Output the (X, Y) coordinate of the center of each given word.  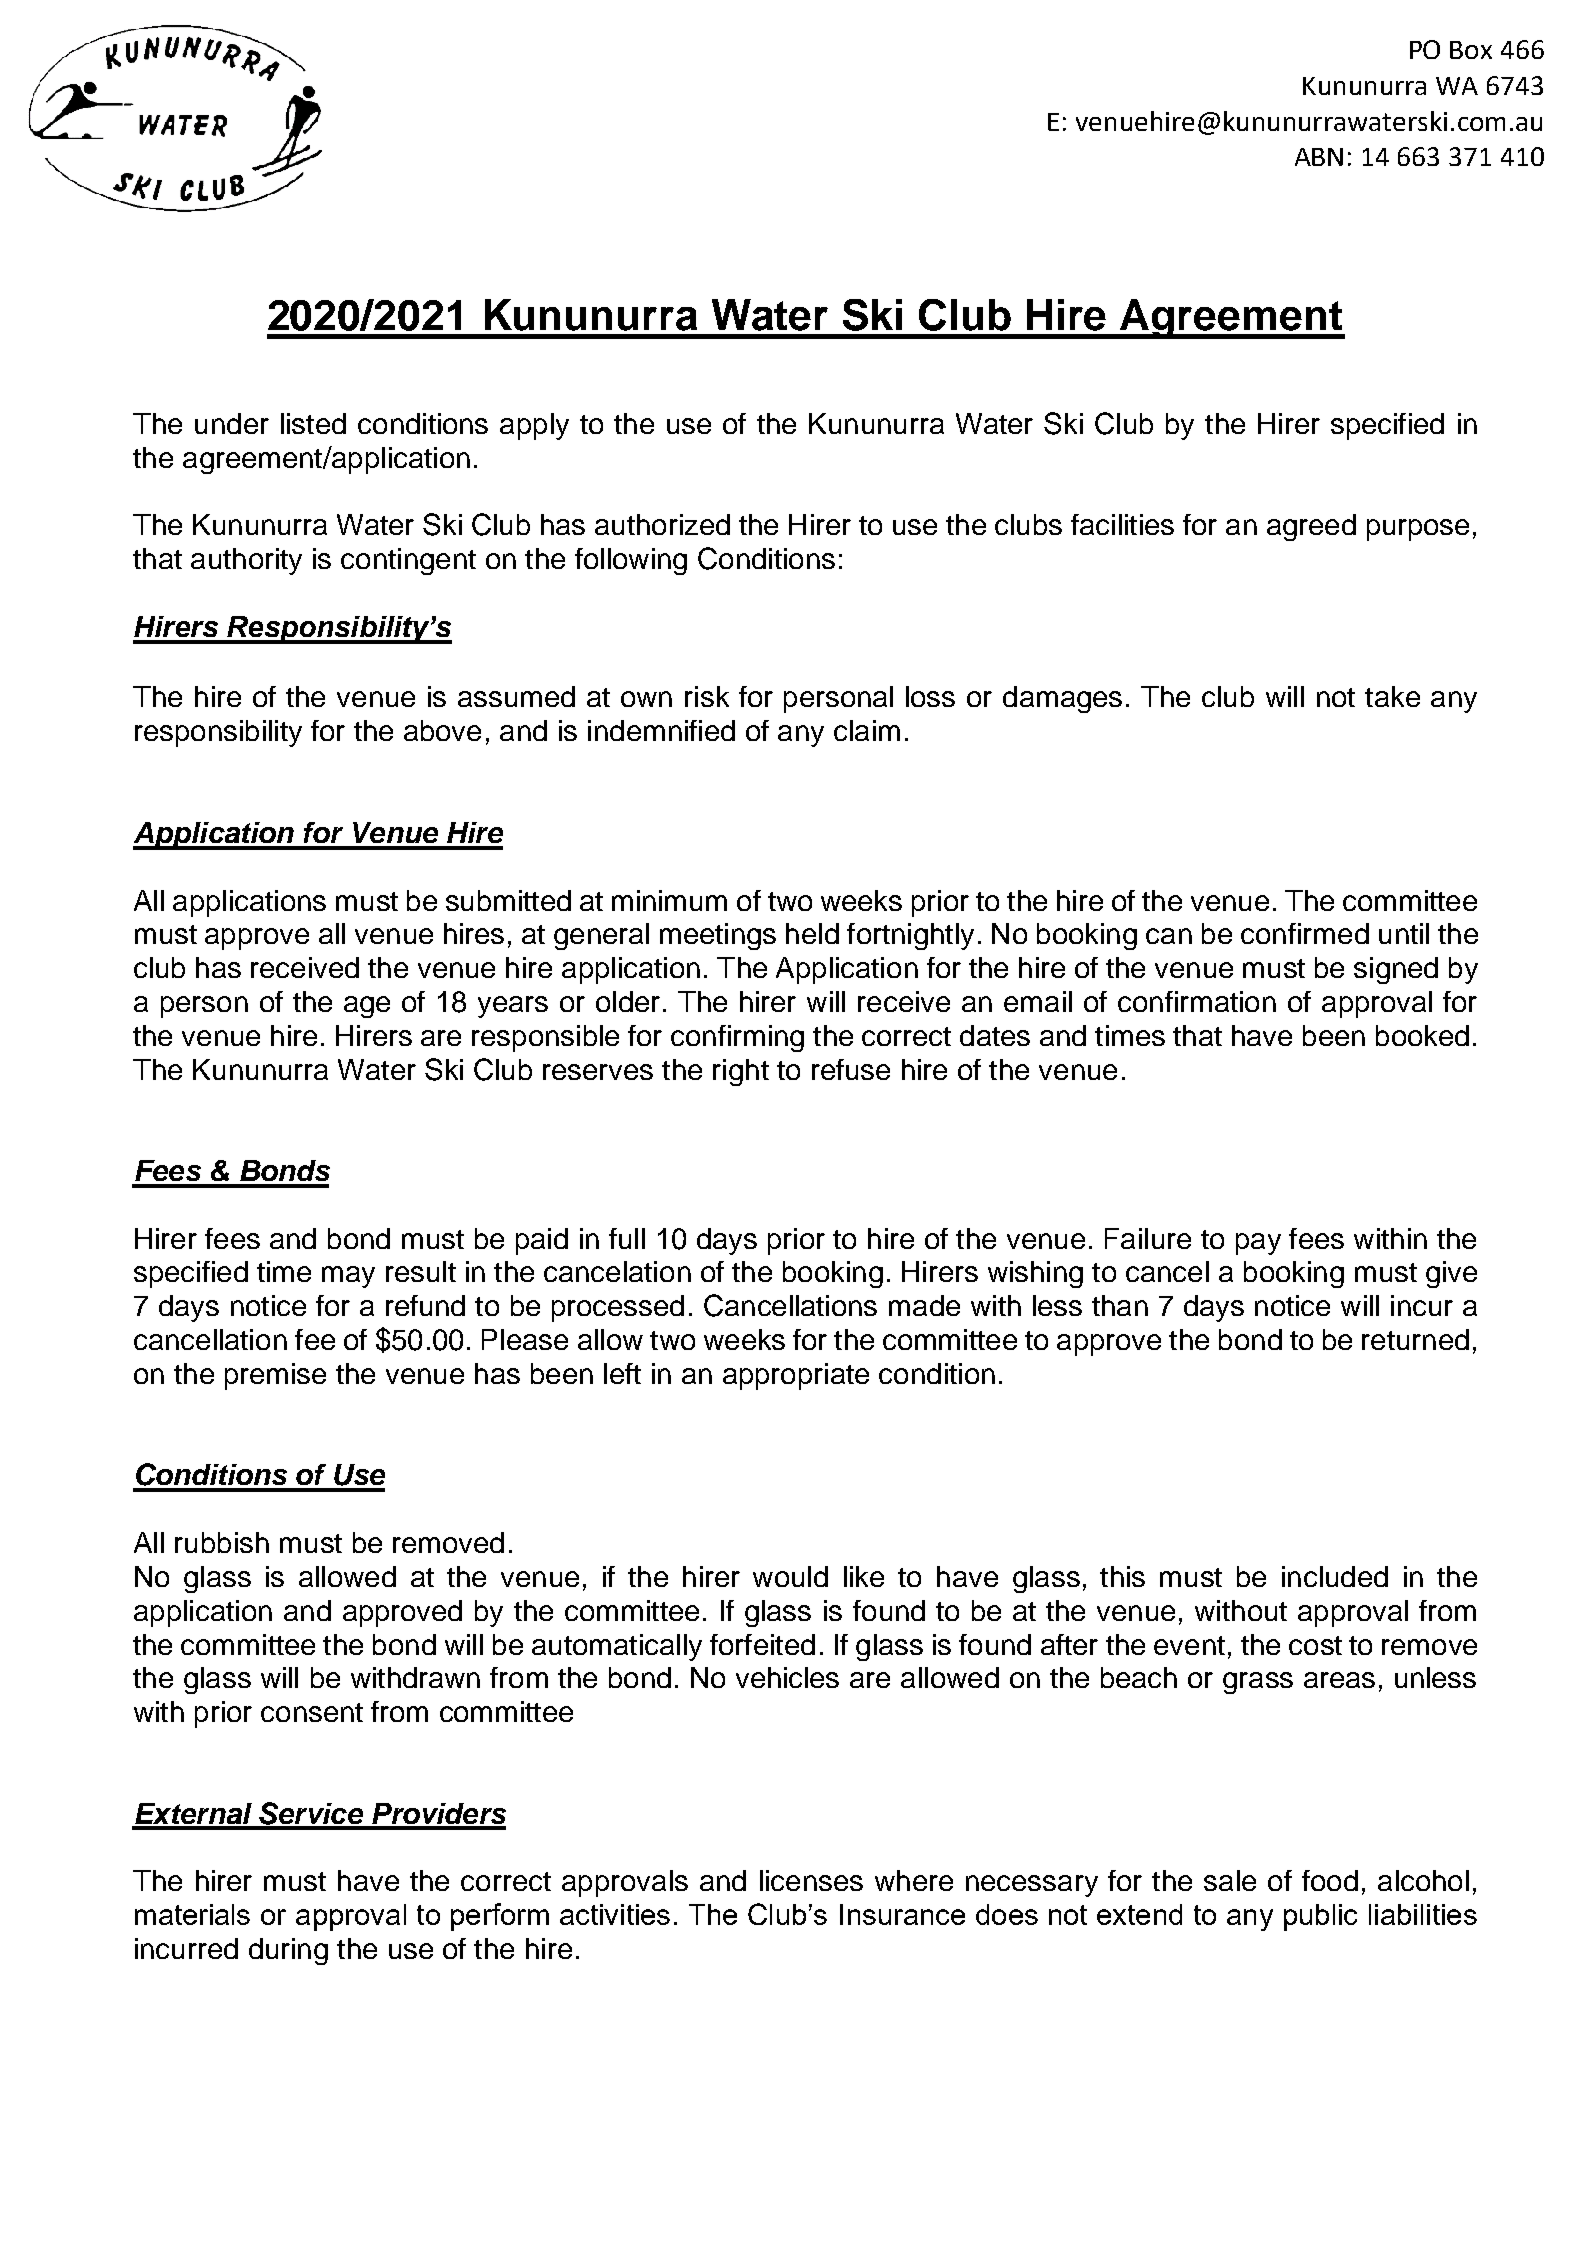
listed (313, 423)
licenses (811, 1880)
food (1330, 1880)
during (288, 1951)
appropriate (796, 1376)
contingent (408, 561)
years (513, 1007)
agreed (1311, 527)
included (1335, 1576)
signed (1396, 970)
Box (1471, 50)
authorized (662, 524)
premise (275, 1376)
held (812, 933)
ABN (1319, 157)
